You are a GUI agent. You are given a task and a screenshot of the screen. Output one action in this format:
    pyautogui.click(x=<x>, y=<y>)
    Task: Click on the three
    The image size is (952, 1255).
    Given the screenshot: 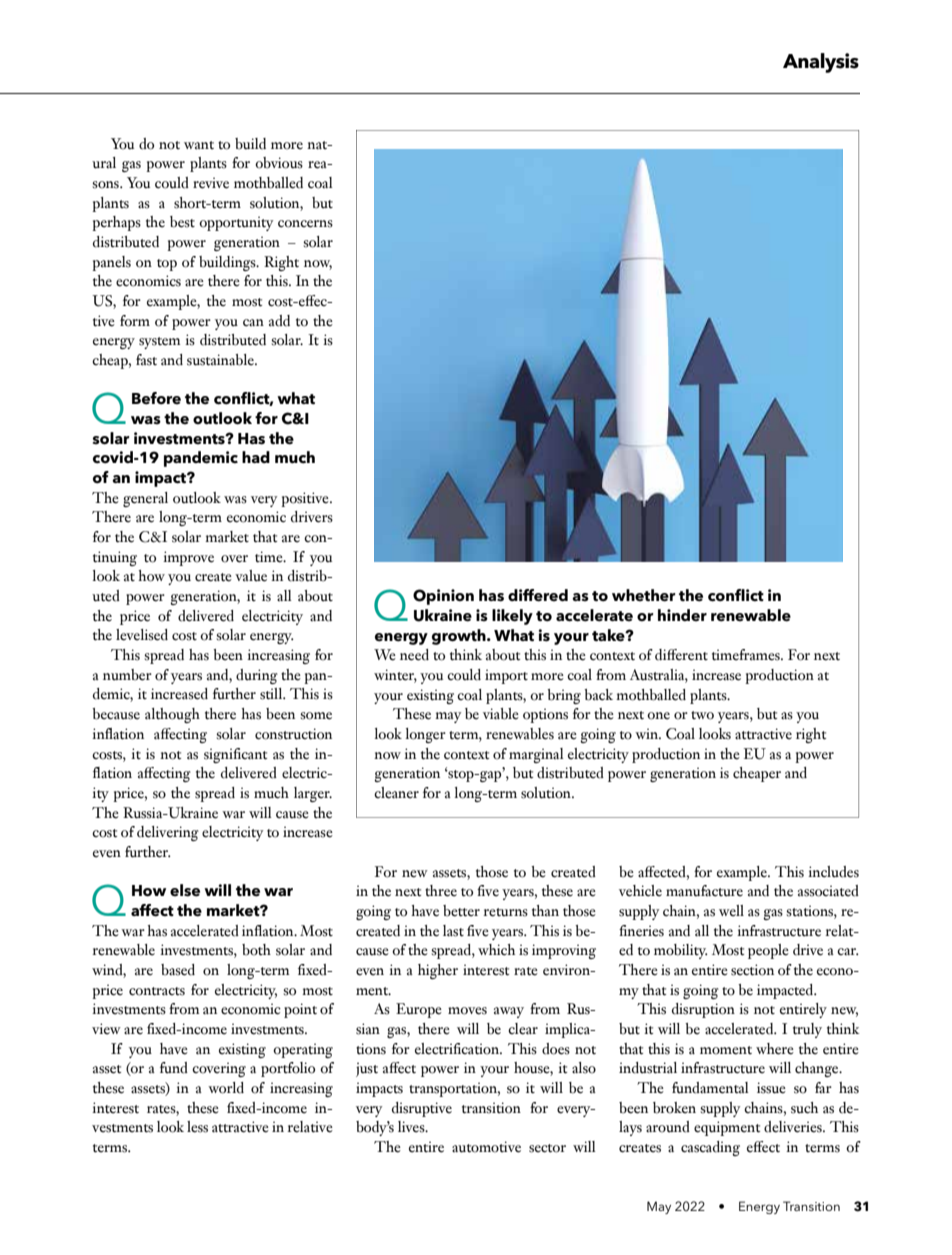 What is the action you would take?
    pyautogui.click(x=441, y=891)
